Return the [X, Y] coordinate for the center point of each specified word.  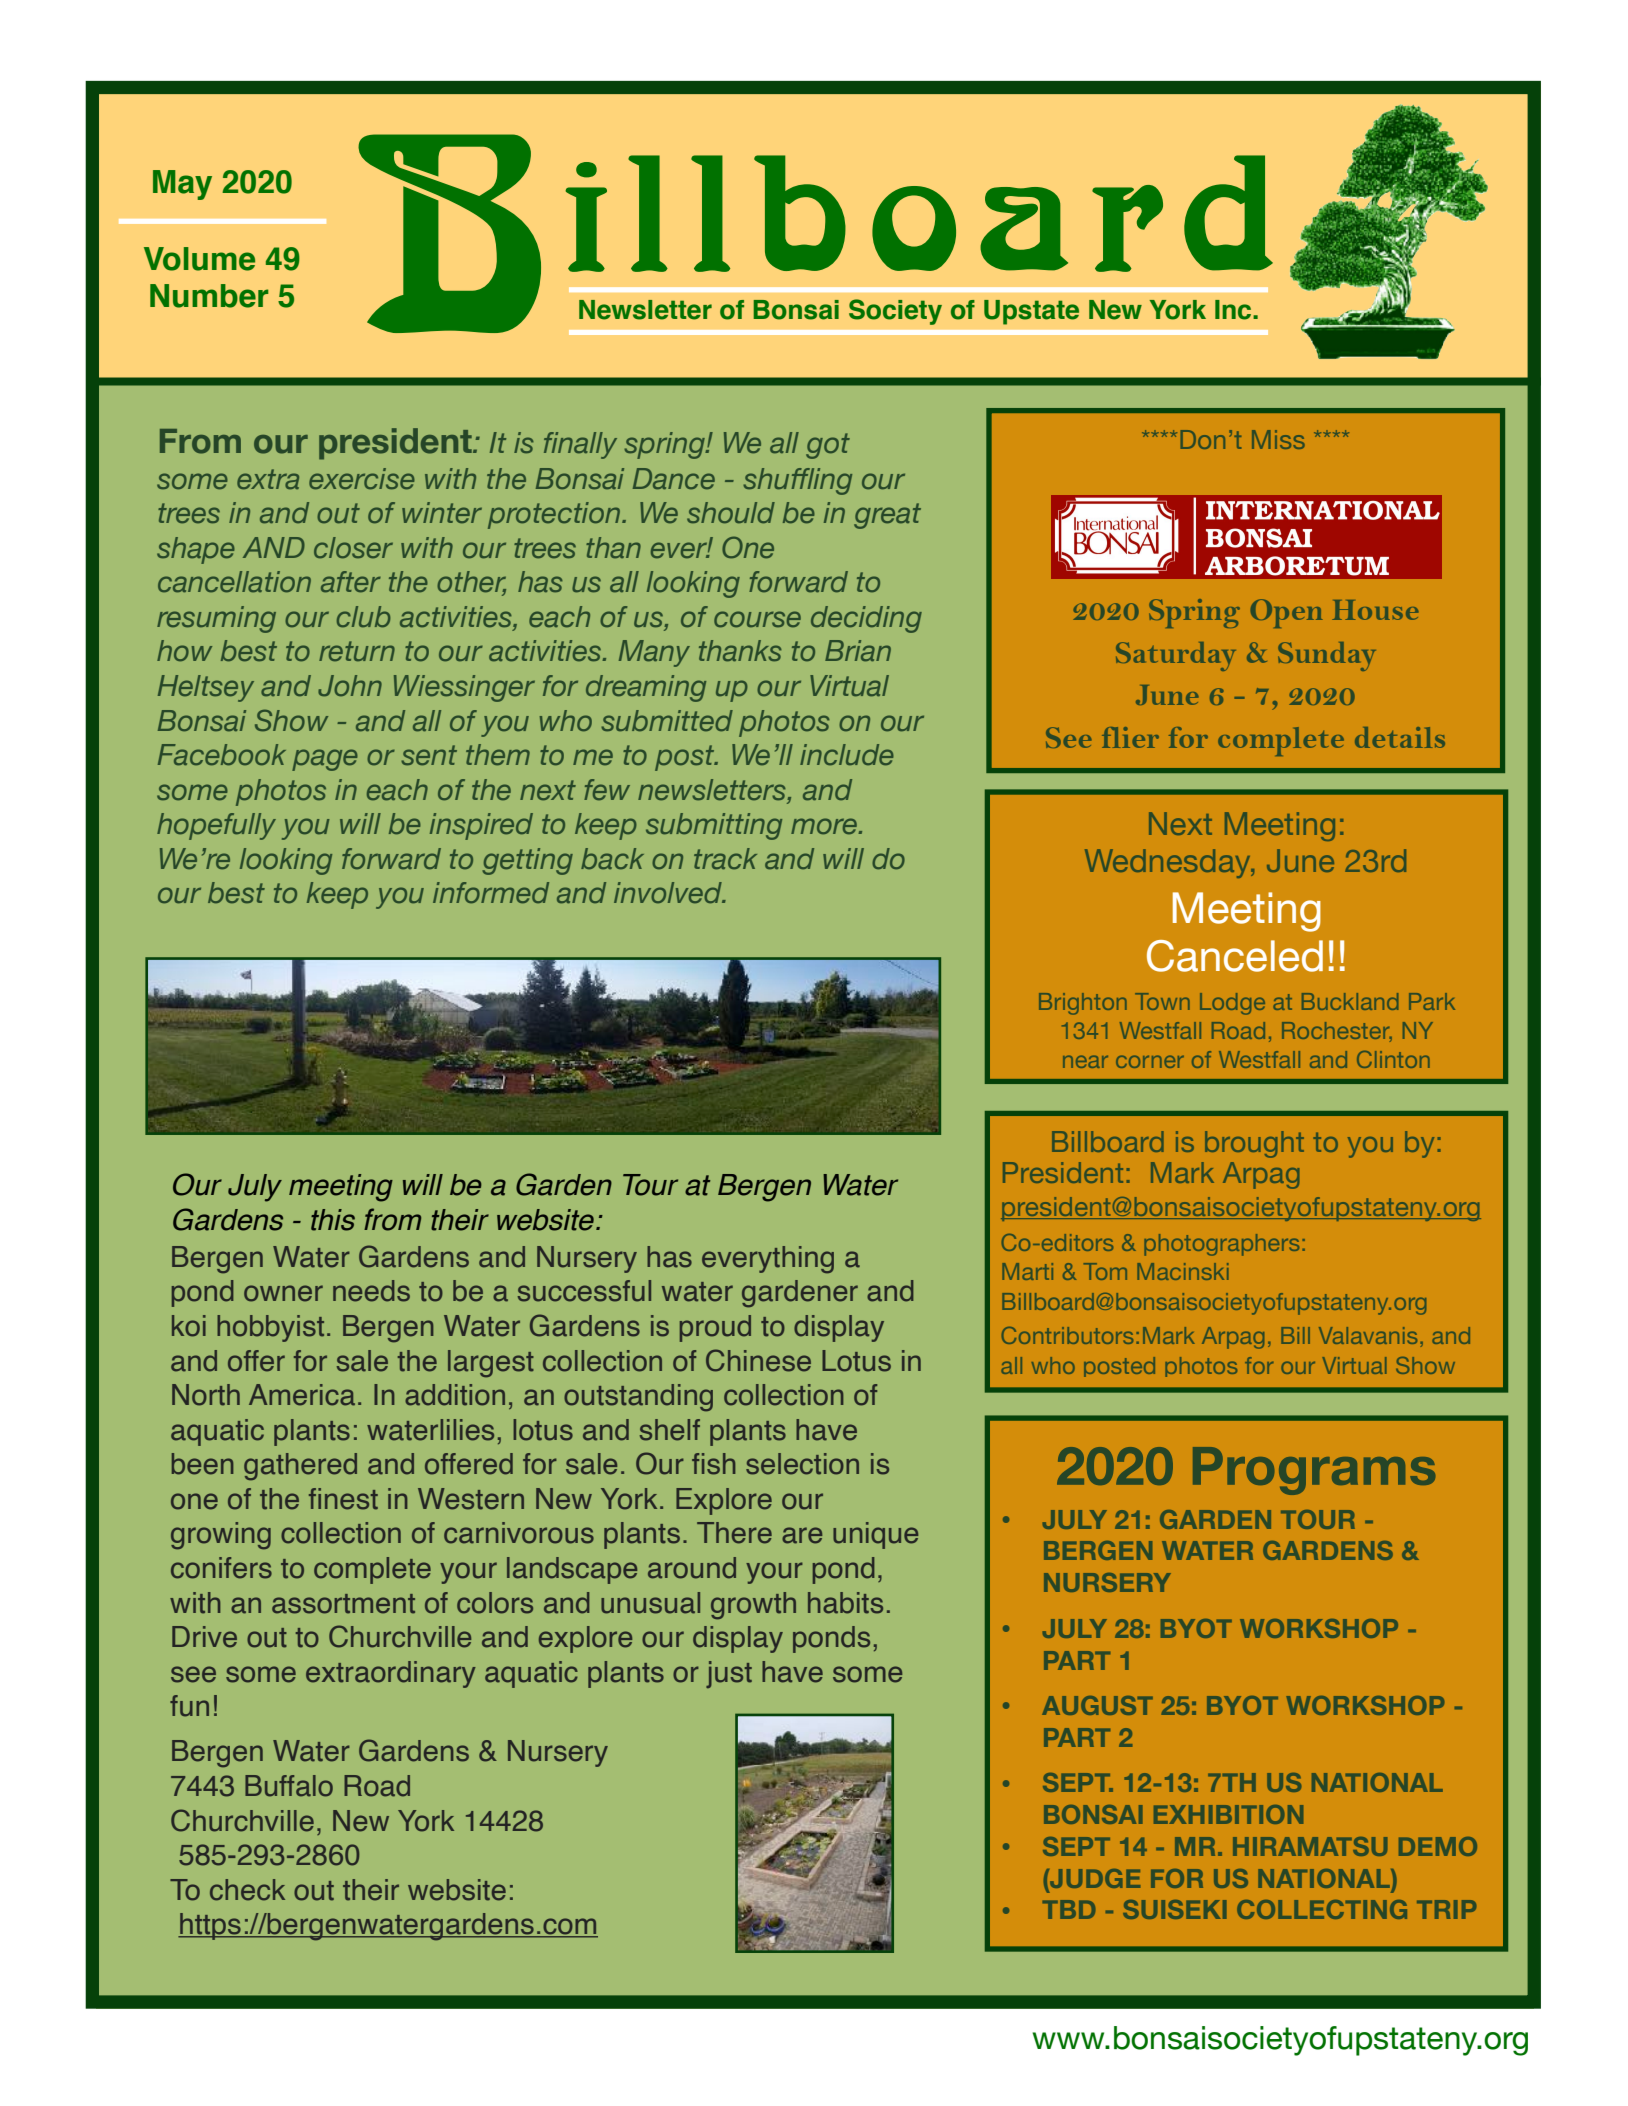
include [847, 755]
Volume [199, 259]
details [1400, 737]
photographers [1221, 1245]
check [247, 1890]
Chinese [758, 1360]
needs [371, 1291]
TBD [1068, 1909]
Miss [1278, 439]
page [325, 760]
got [828, 446]
